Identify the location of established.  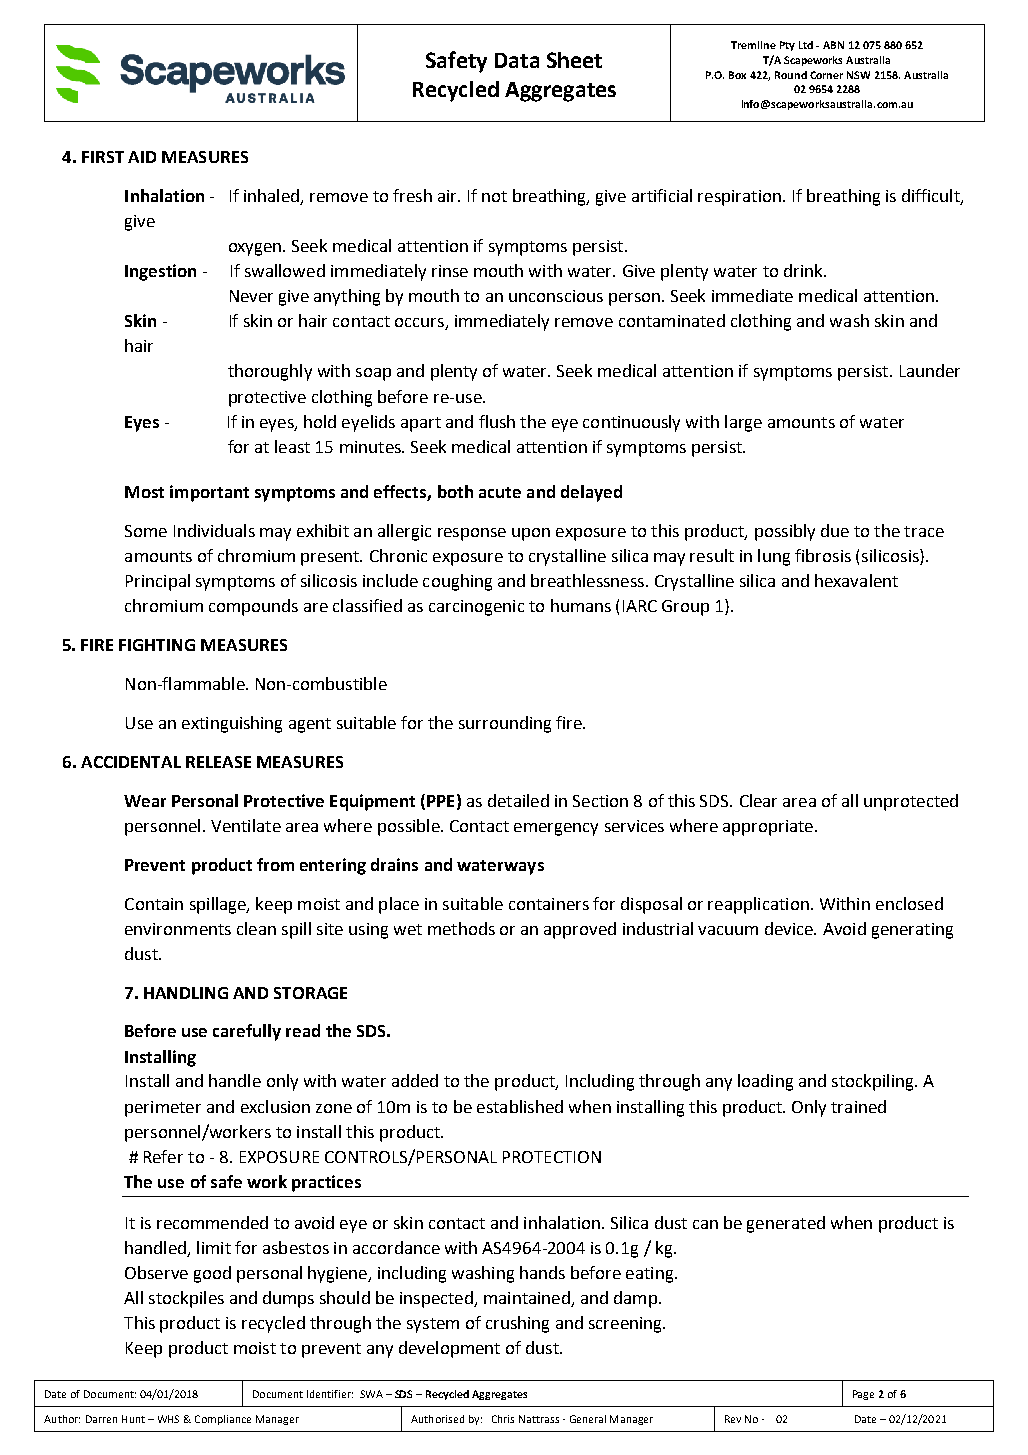
(520, 1106).
